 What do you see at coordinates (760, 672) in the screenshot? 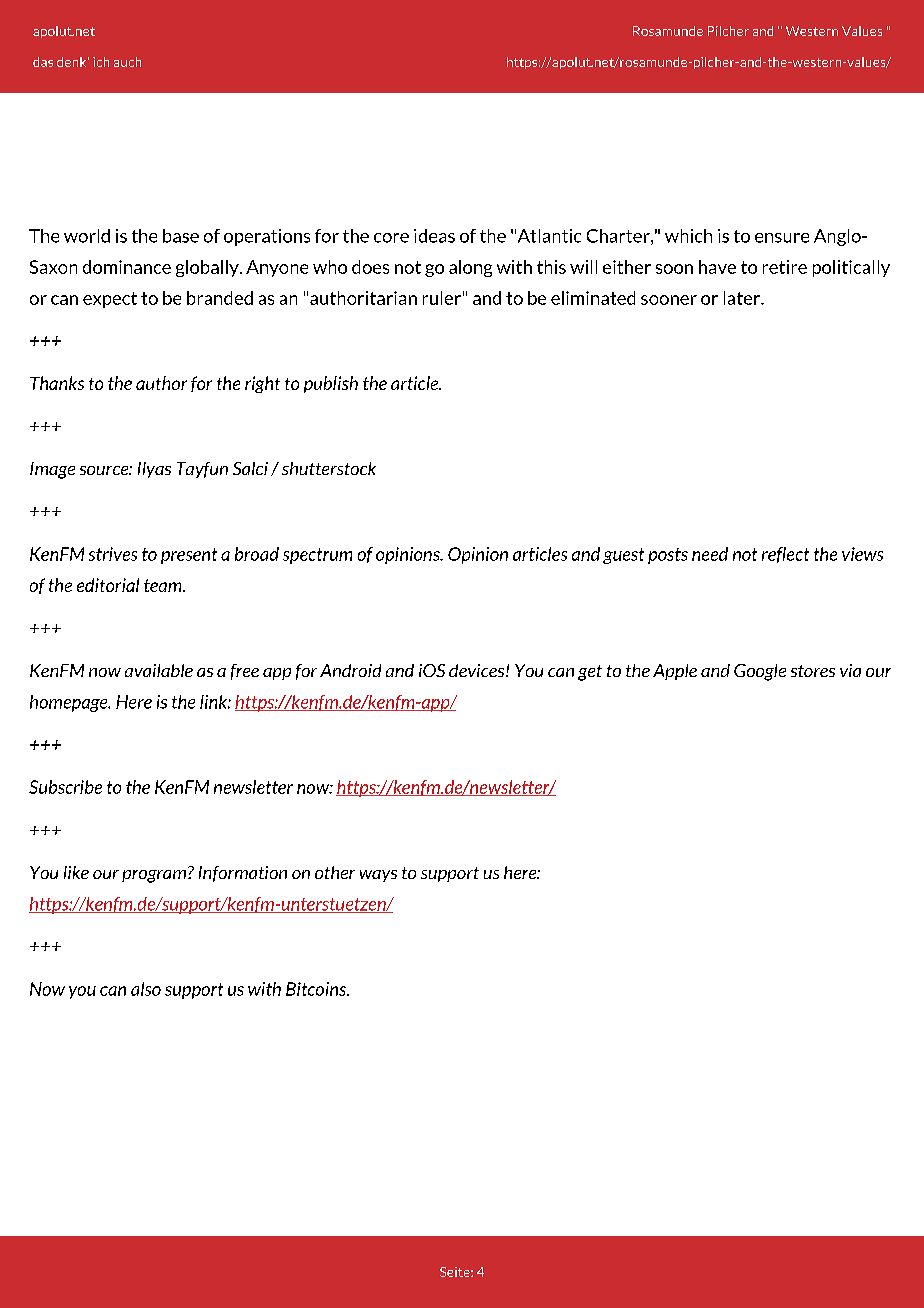
I see `Google` at bounding box center [760, 672].
